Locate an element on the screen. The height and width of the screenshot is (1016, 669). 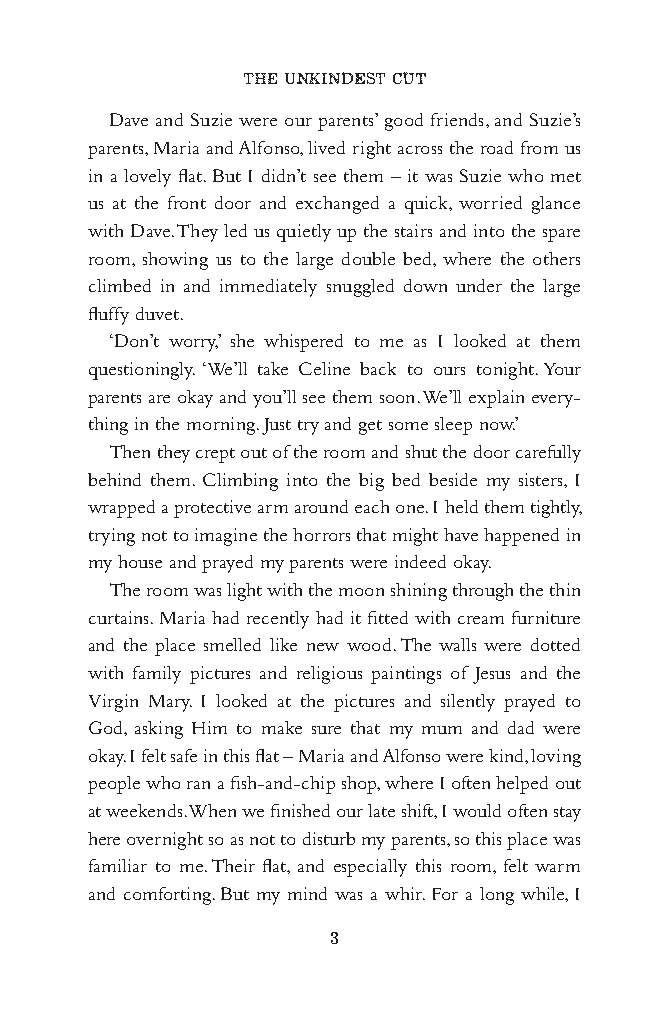
long is located at coordinates (497, 896).
